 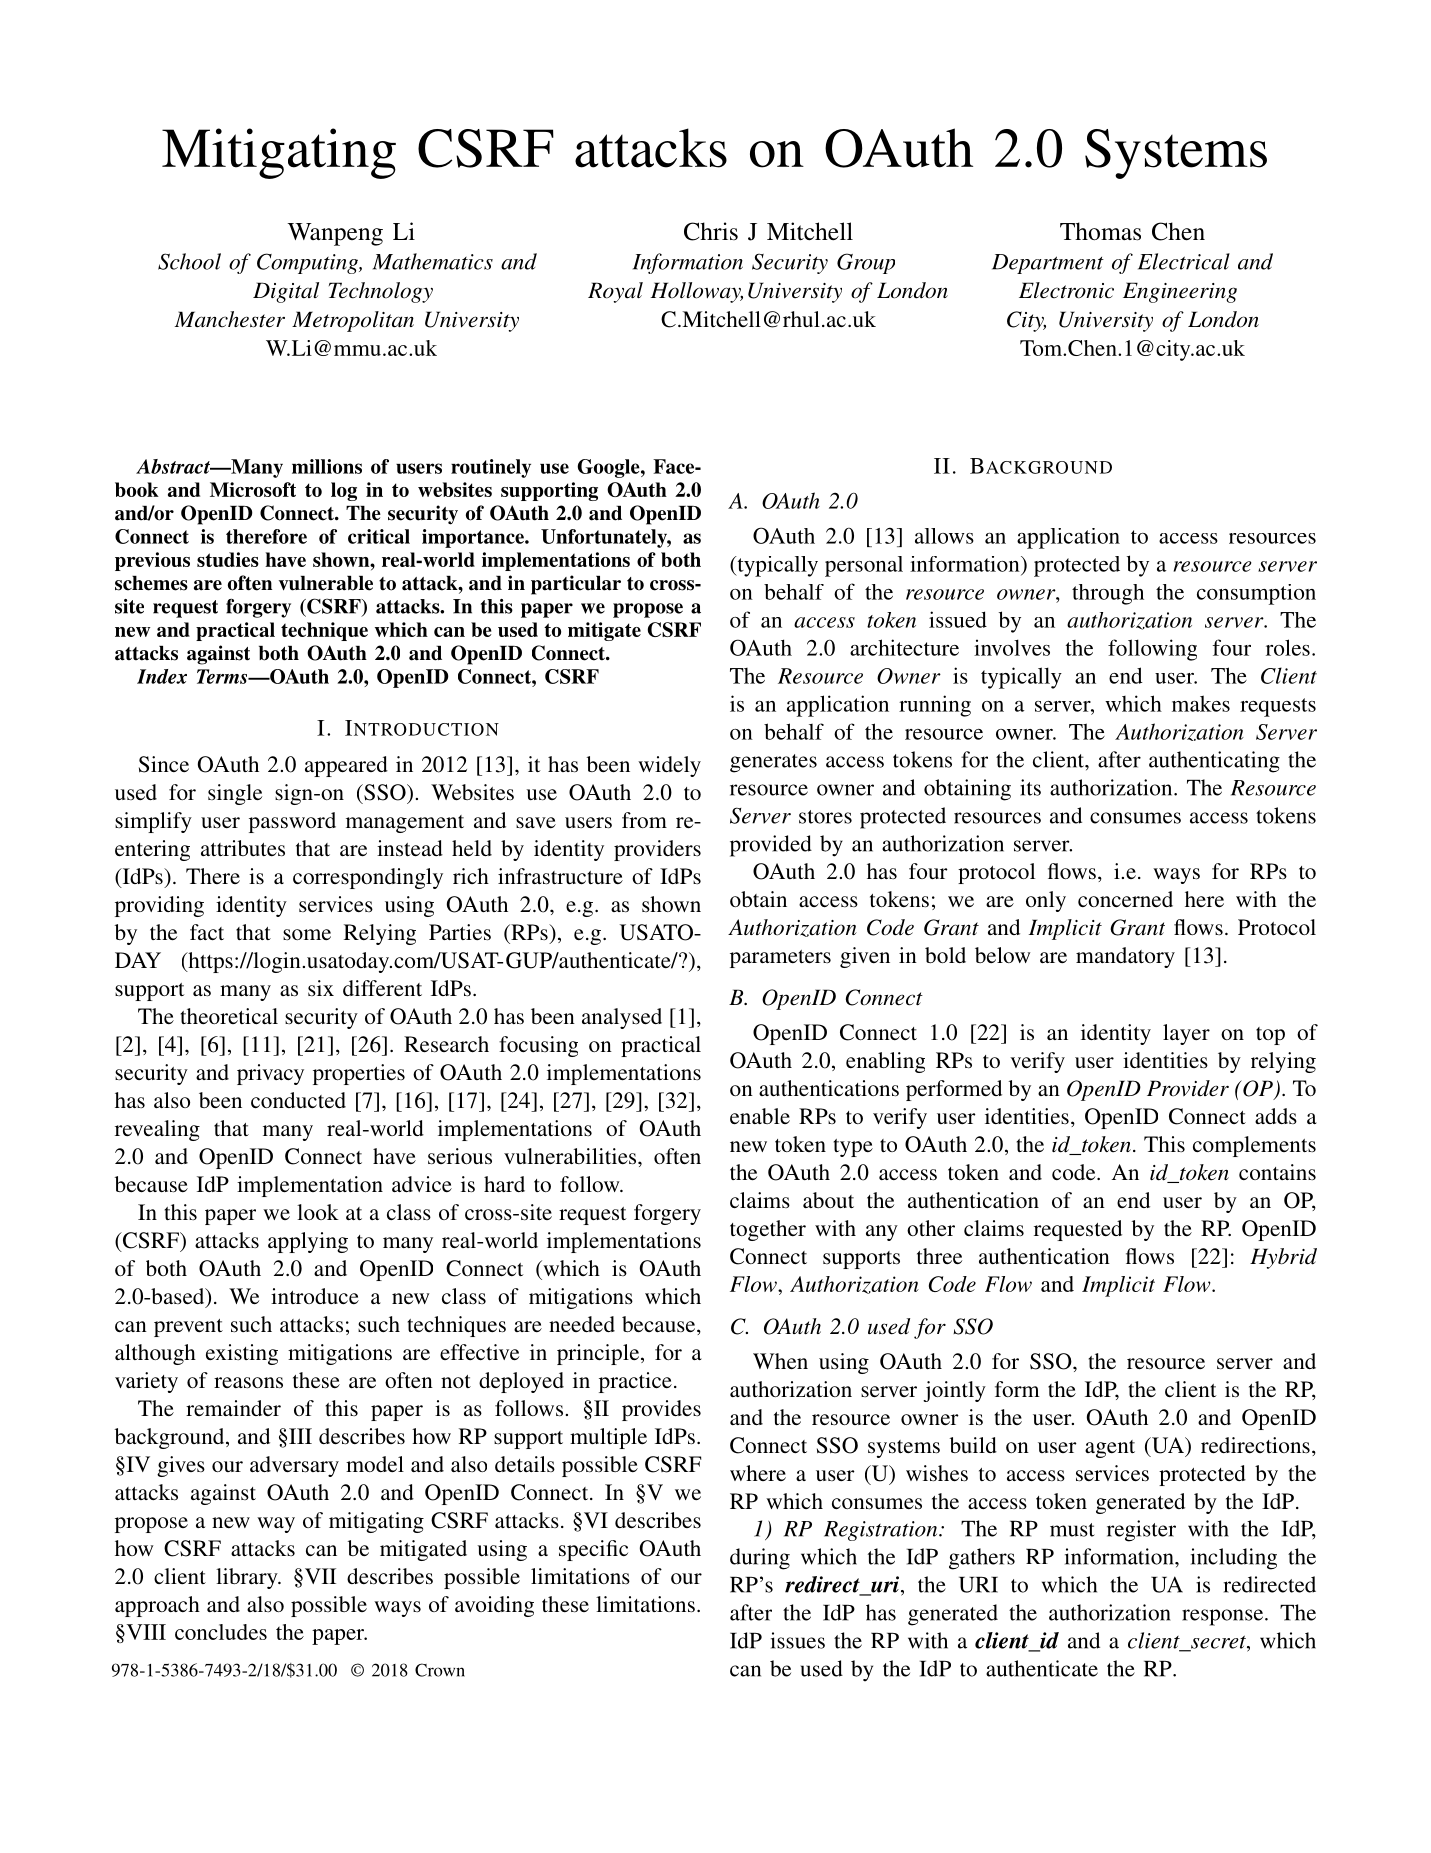 I want to click on Digital, so click(x=286, y=292).
